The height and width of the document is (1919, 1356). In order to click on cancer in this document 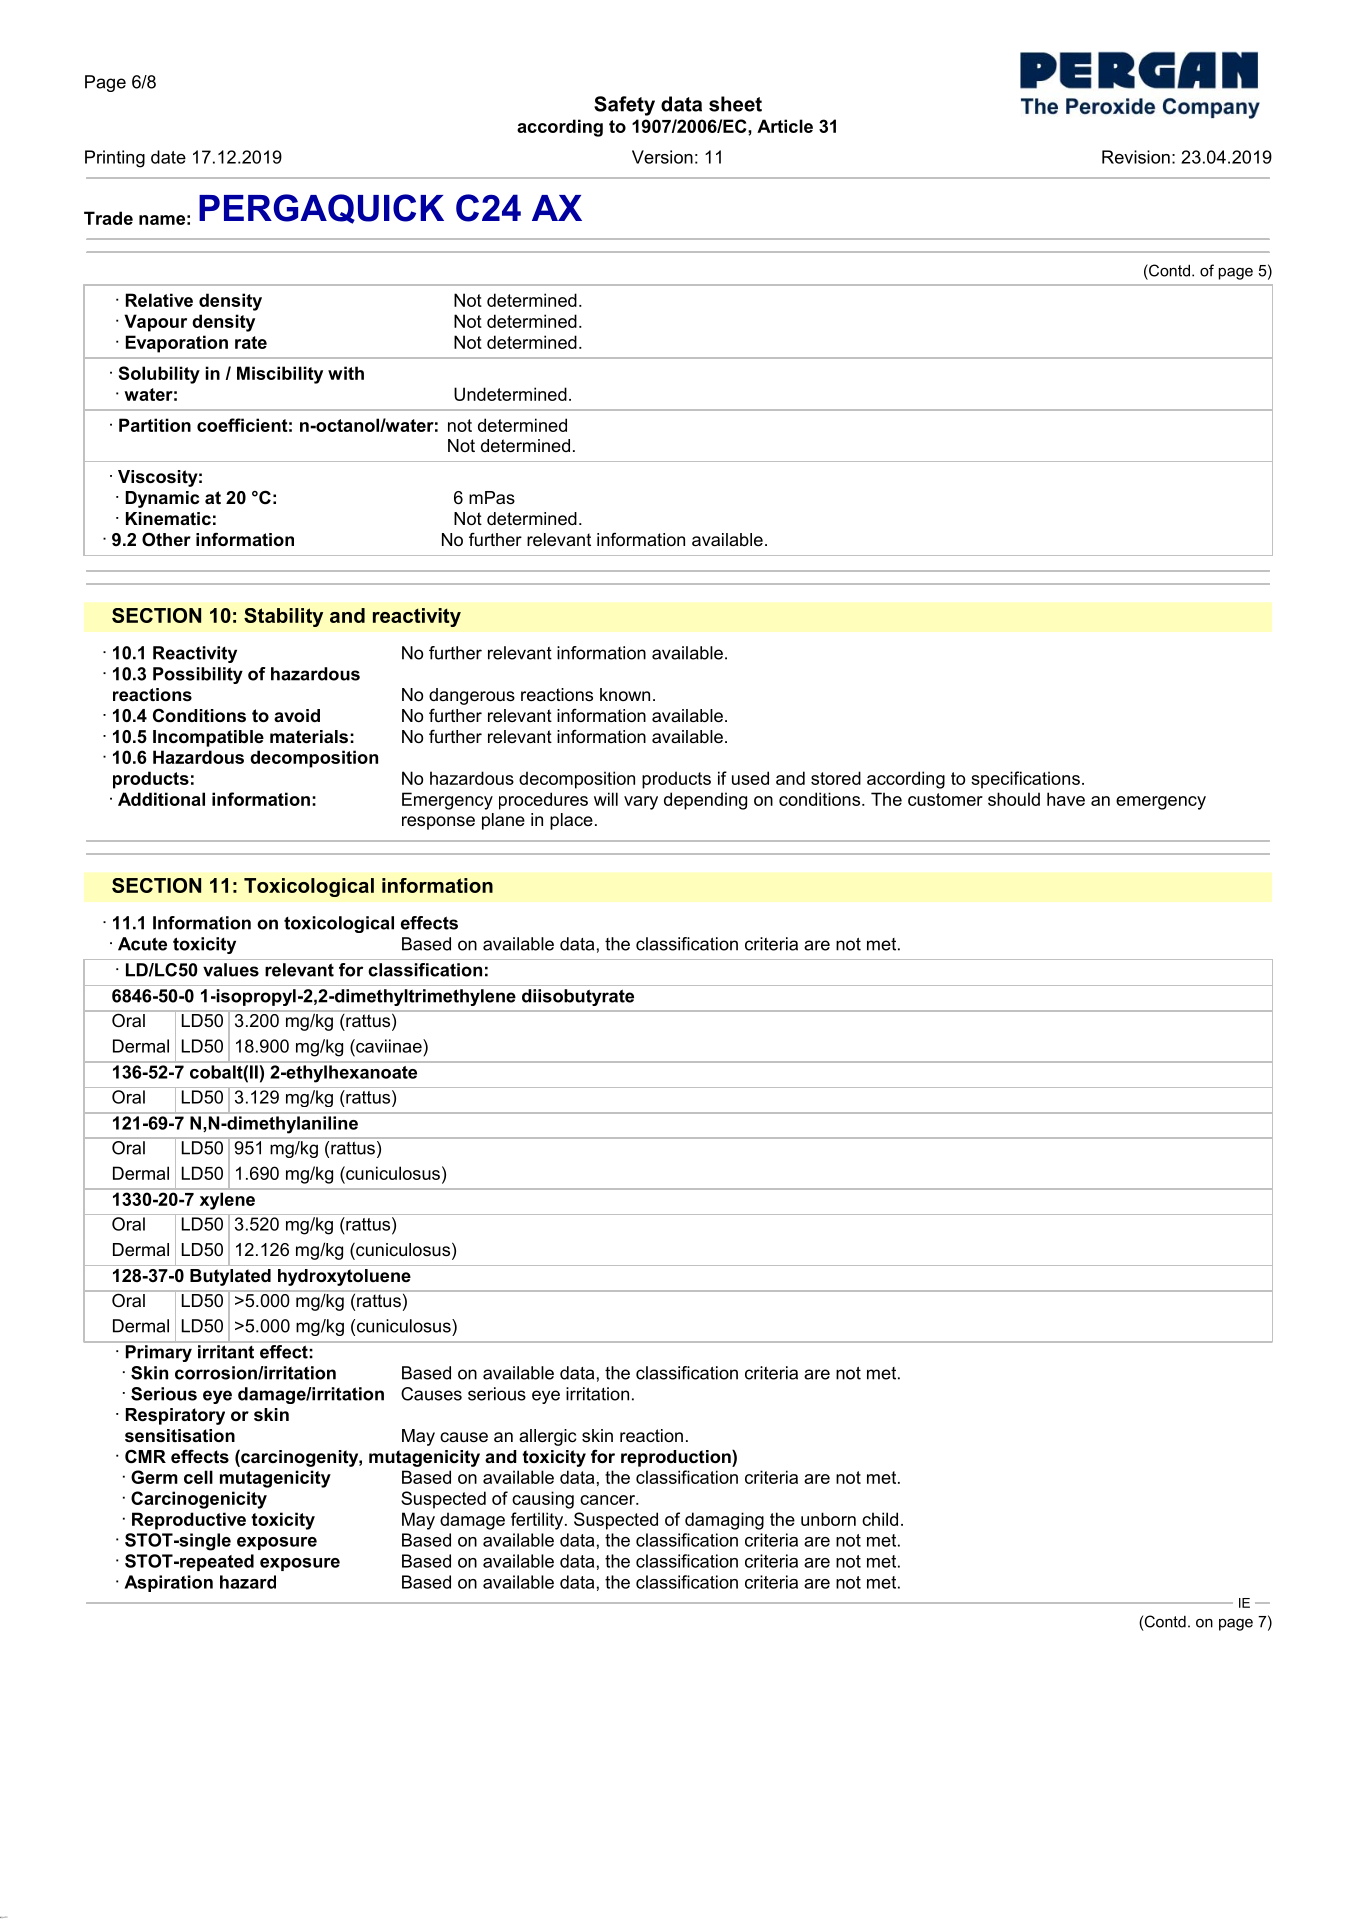, I will do `click(608, 1500)`.
